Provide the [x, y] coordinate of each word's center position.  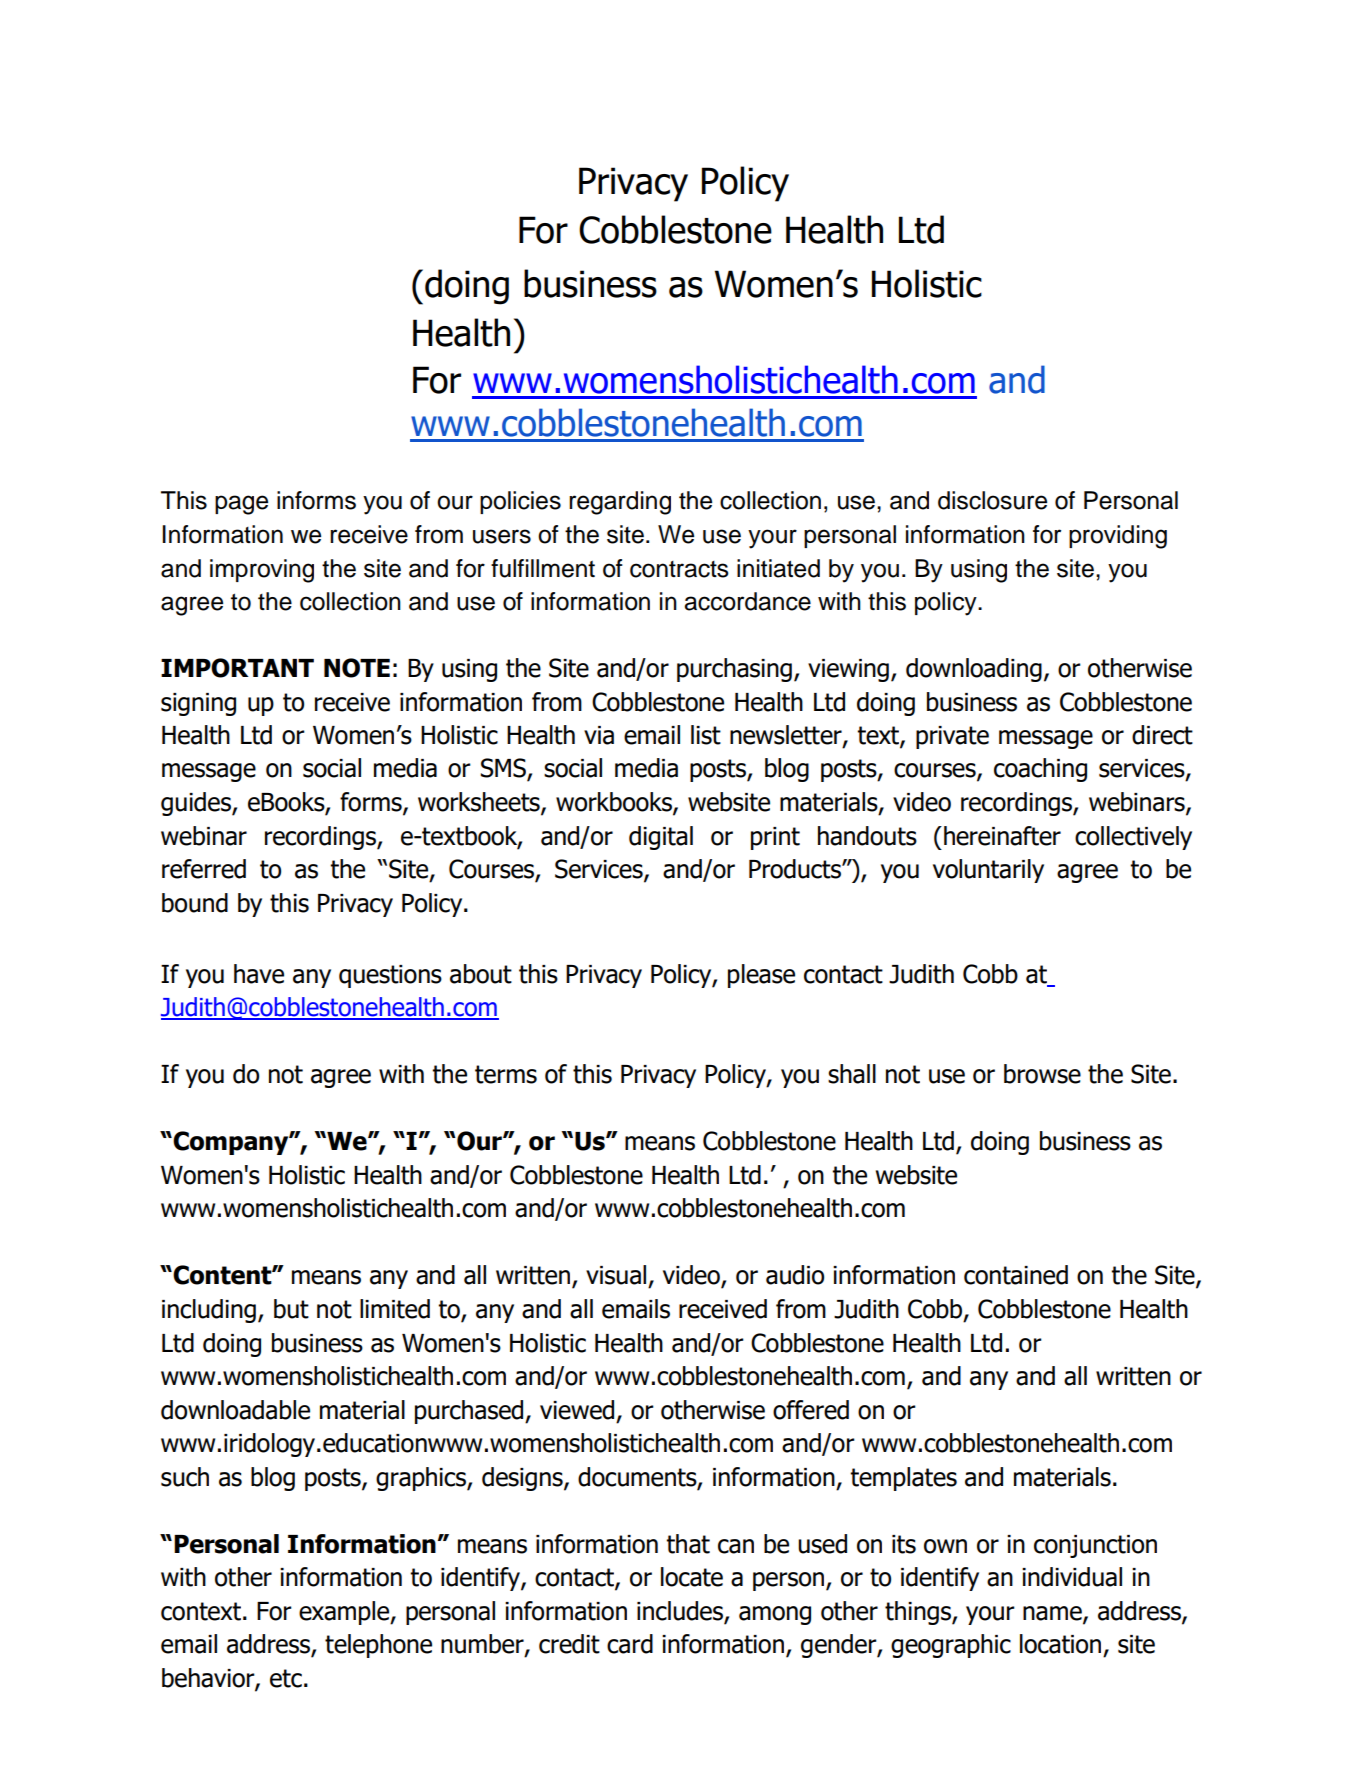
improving [262, 571]
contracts [679, 569]
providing [1118, 537]
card [630, 1644]
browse [1042, 1074]
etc [286, 1678]
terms [506, 1074]
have [259, 974]
